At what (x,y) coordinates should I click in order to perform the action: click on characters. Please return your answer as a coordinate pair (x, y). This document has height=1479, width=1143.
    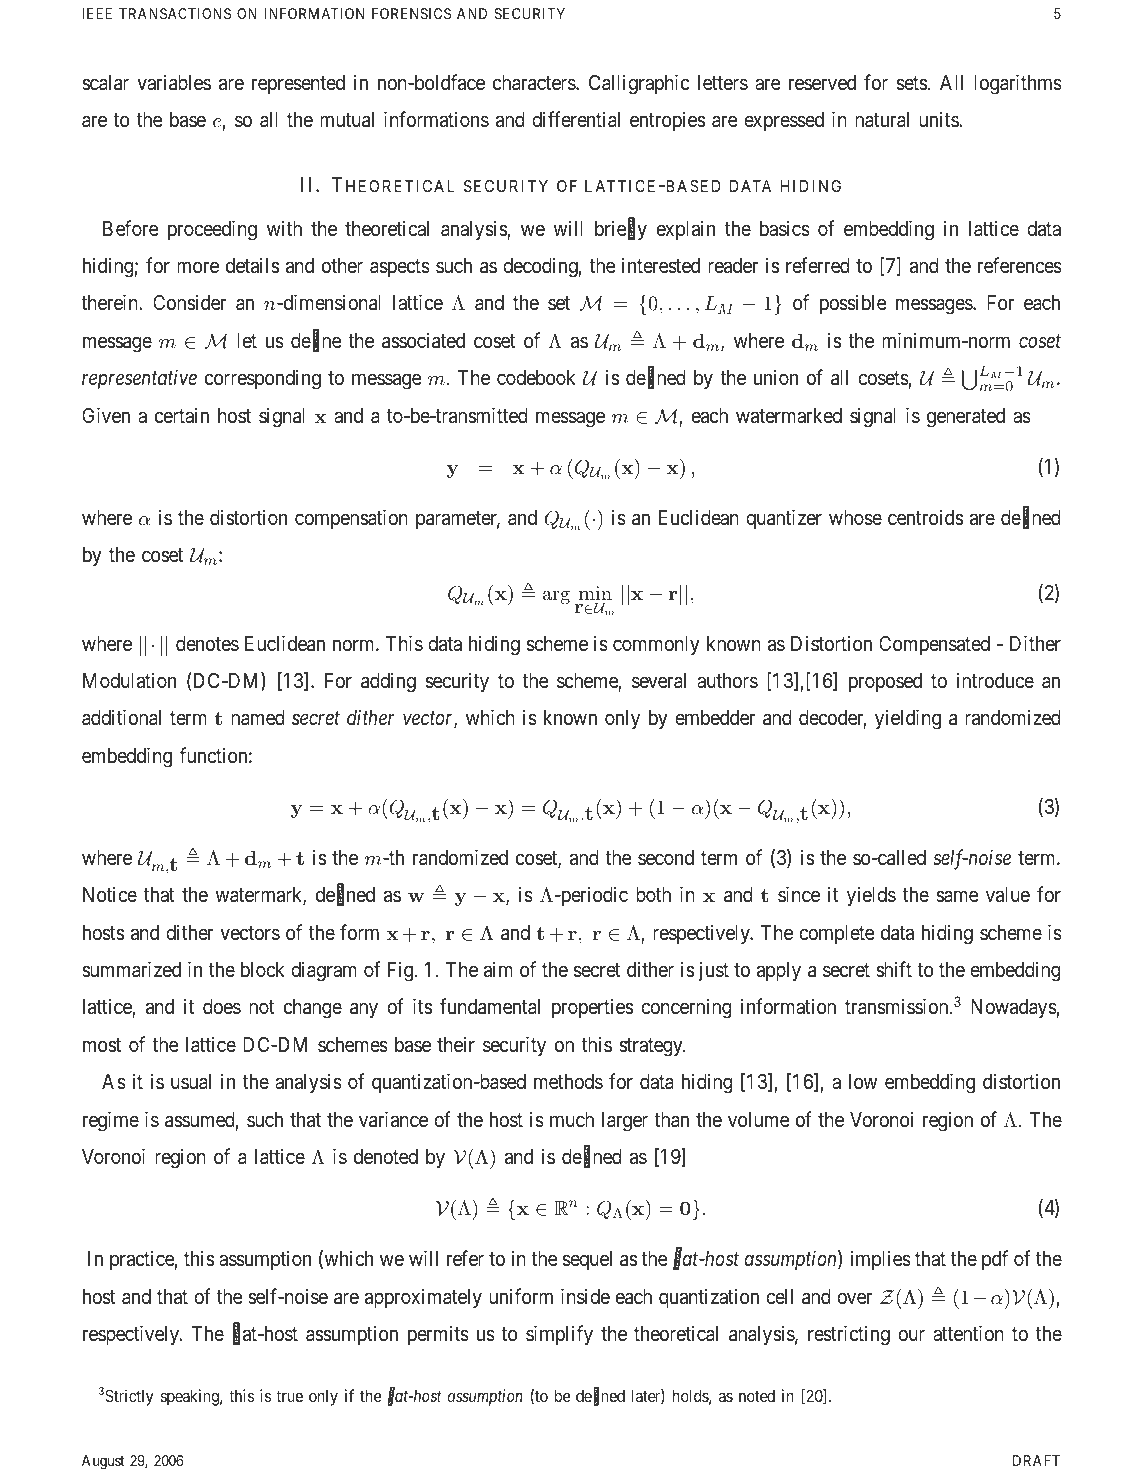
    Looking at the image, I should click on (535, 83).
